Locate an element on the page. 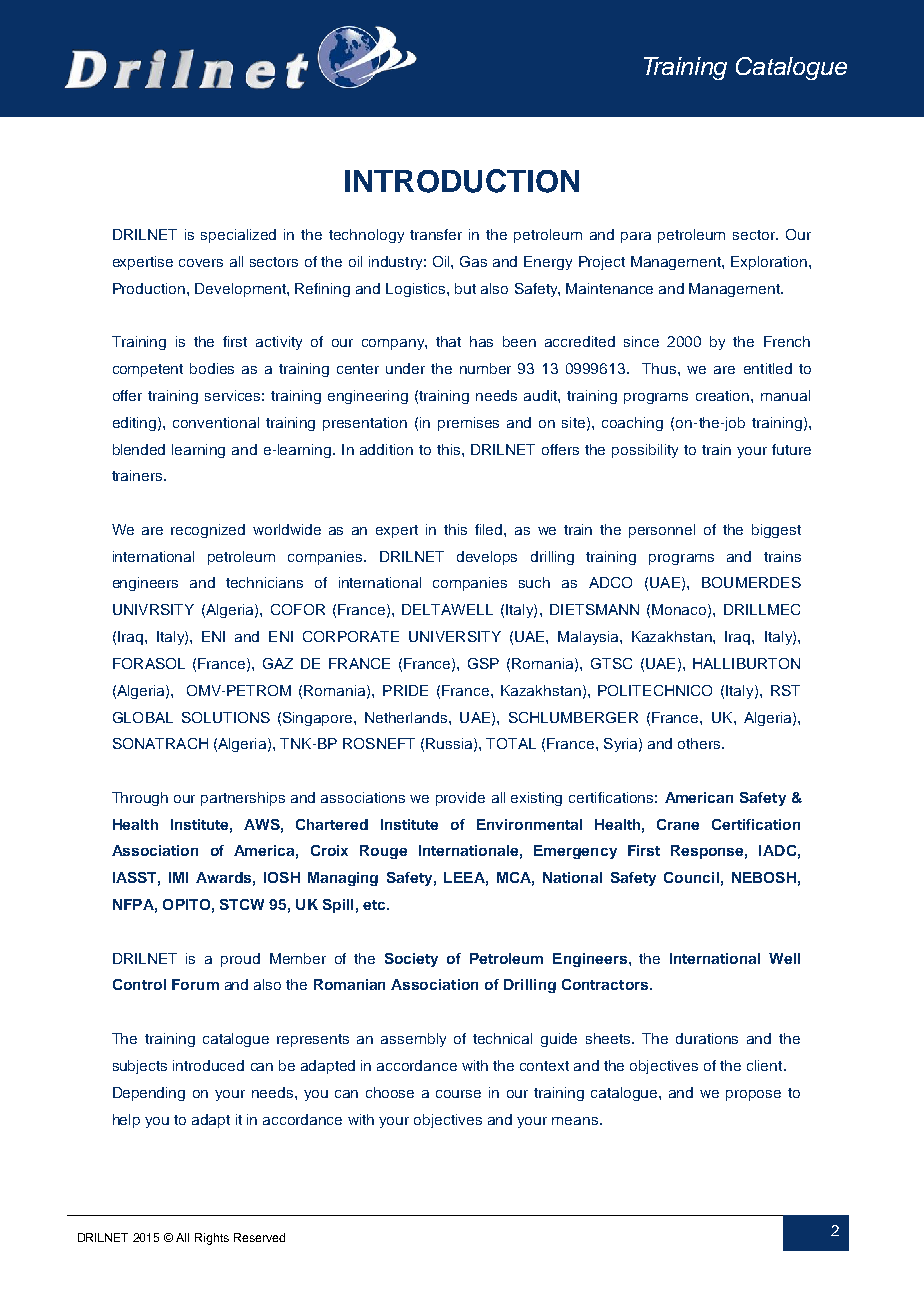 The image size is (924, 1308). SOLUTIONS is located at coordinates (226, 717).
